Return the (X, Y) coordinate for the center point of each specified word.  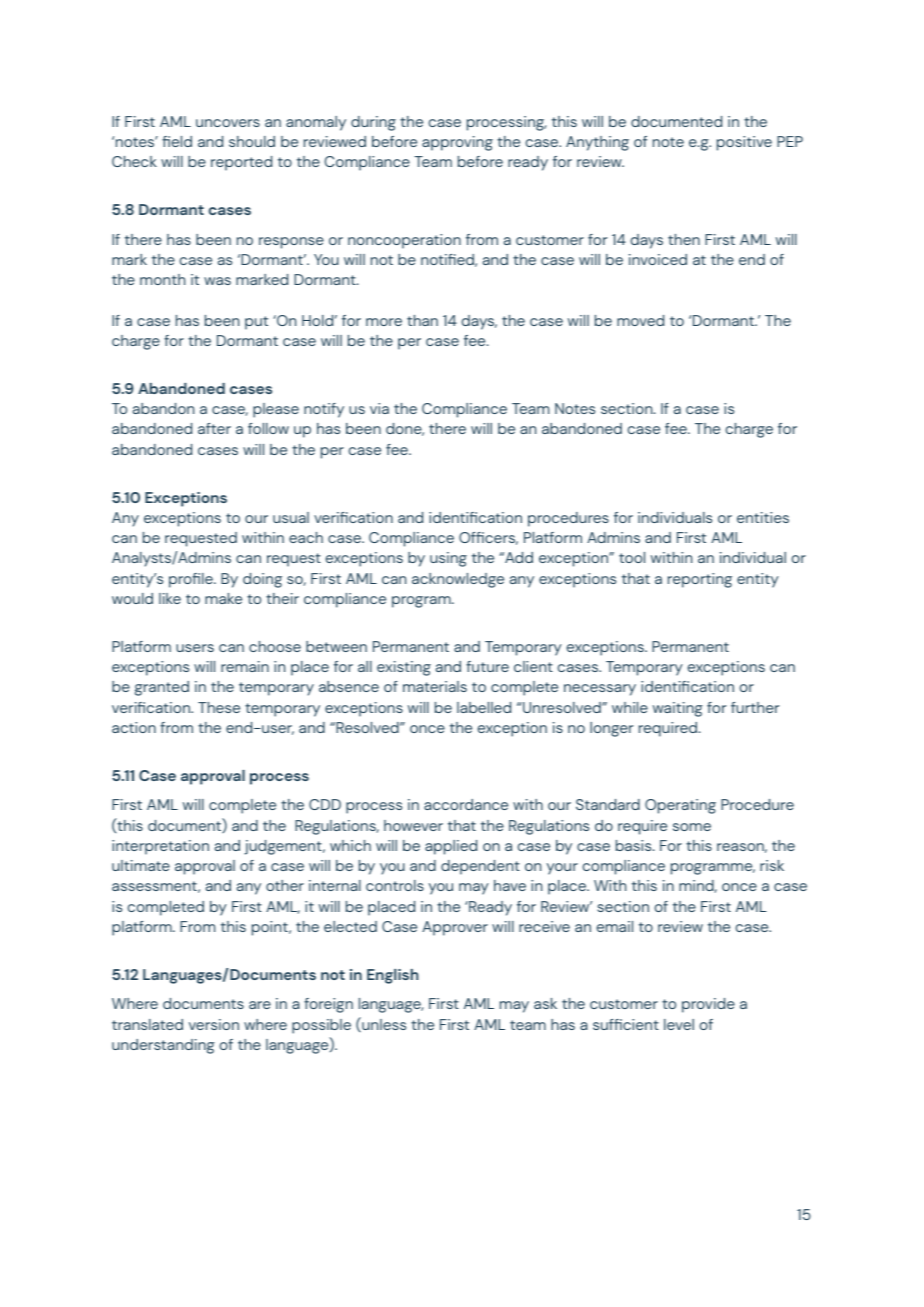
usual (291, 517)
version (214, 1024)
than (422, 320)
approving (457, 143)
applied (451, 847)
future (487, 666)
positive (744, 143)
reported (241, 163)
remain (245, 666)
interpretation (160, 847)
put (256, 323)
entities (763, 517)
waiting (678, 709)
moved (640, 320)
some (692, 827)
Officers (488, 538)
